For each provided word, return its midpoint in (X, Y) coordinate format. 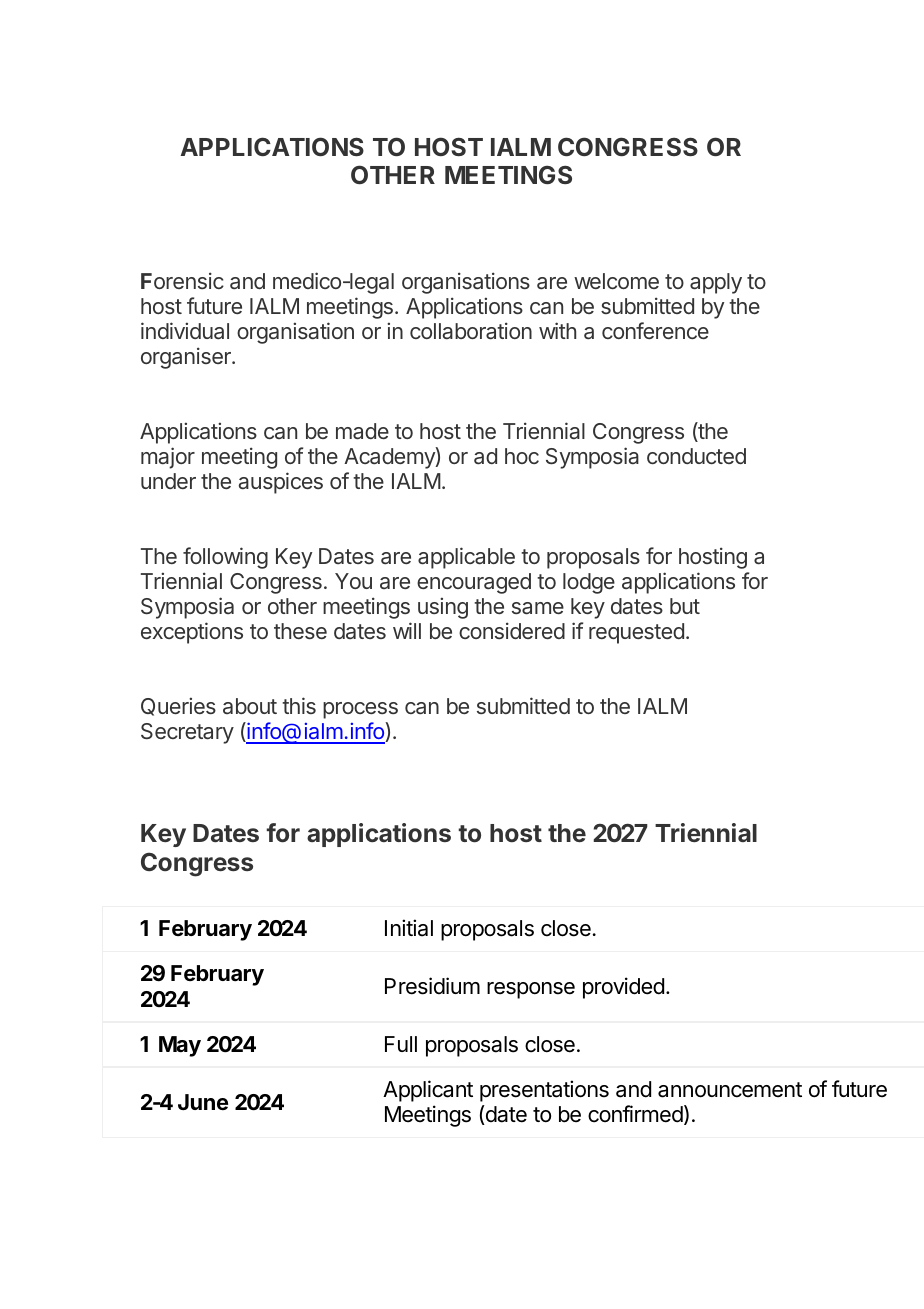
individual (185, 331)
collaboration (471, 331)
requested (636, 633)
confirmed (635, 1114)
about (250, 706)
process (360, 710)
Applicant (428, 1091)
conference (655, 330)
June (203, 1102)
